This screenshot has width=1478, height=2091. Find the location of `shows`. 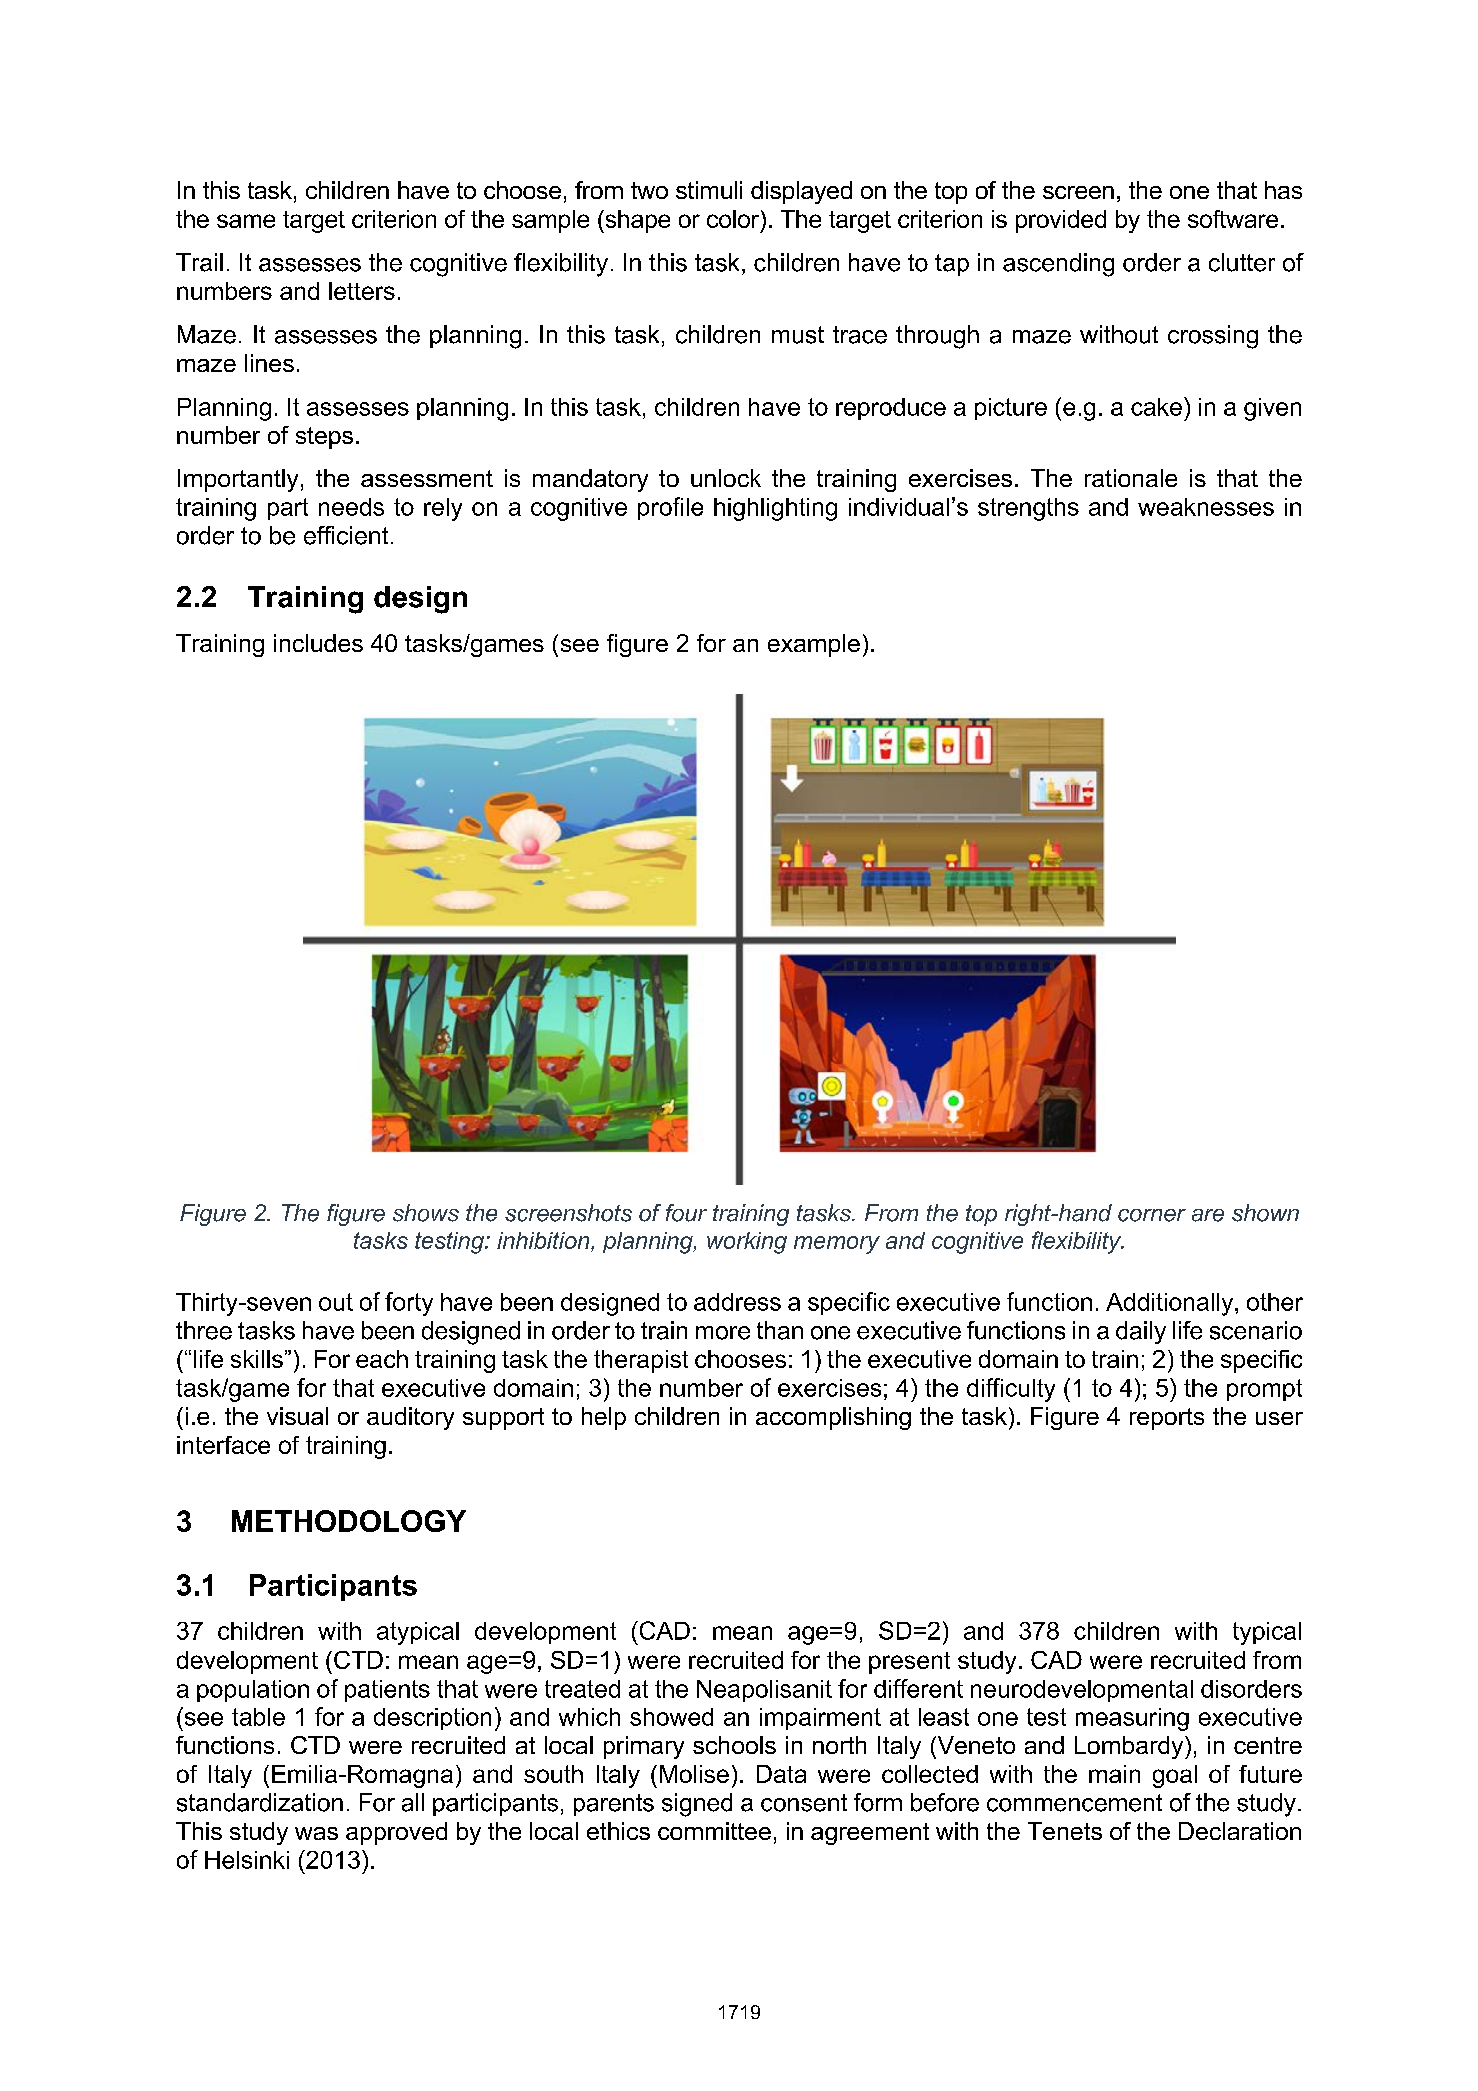

shows is located at coordinates (426, 1213).
